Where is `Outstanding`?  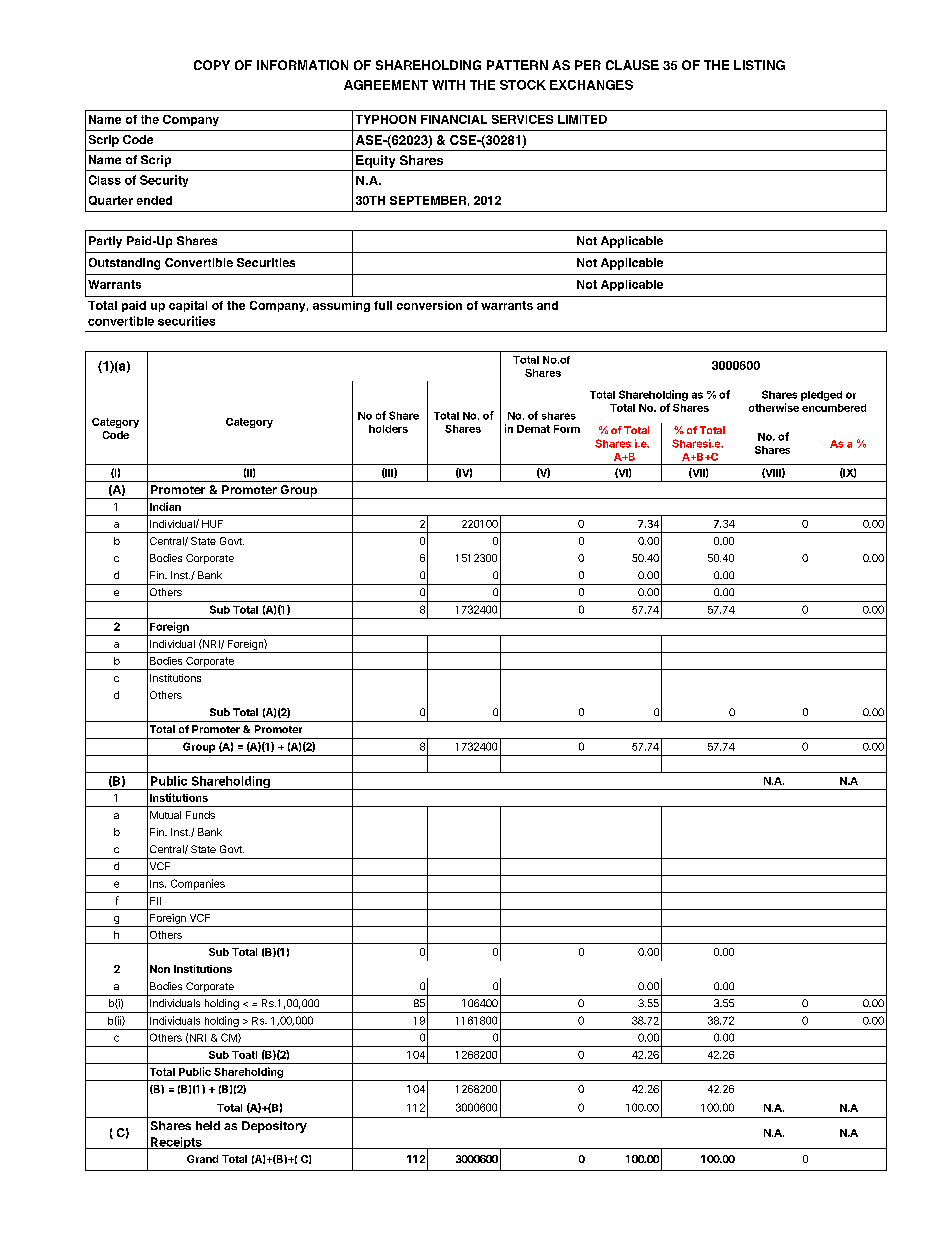
Outstanding is located at coordinates (124, 264).
